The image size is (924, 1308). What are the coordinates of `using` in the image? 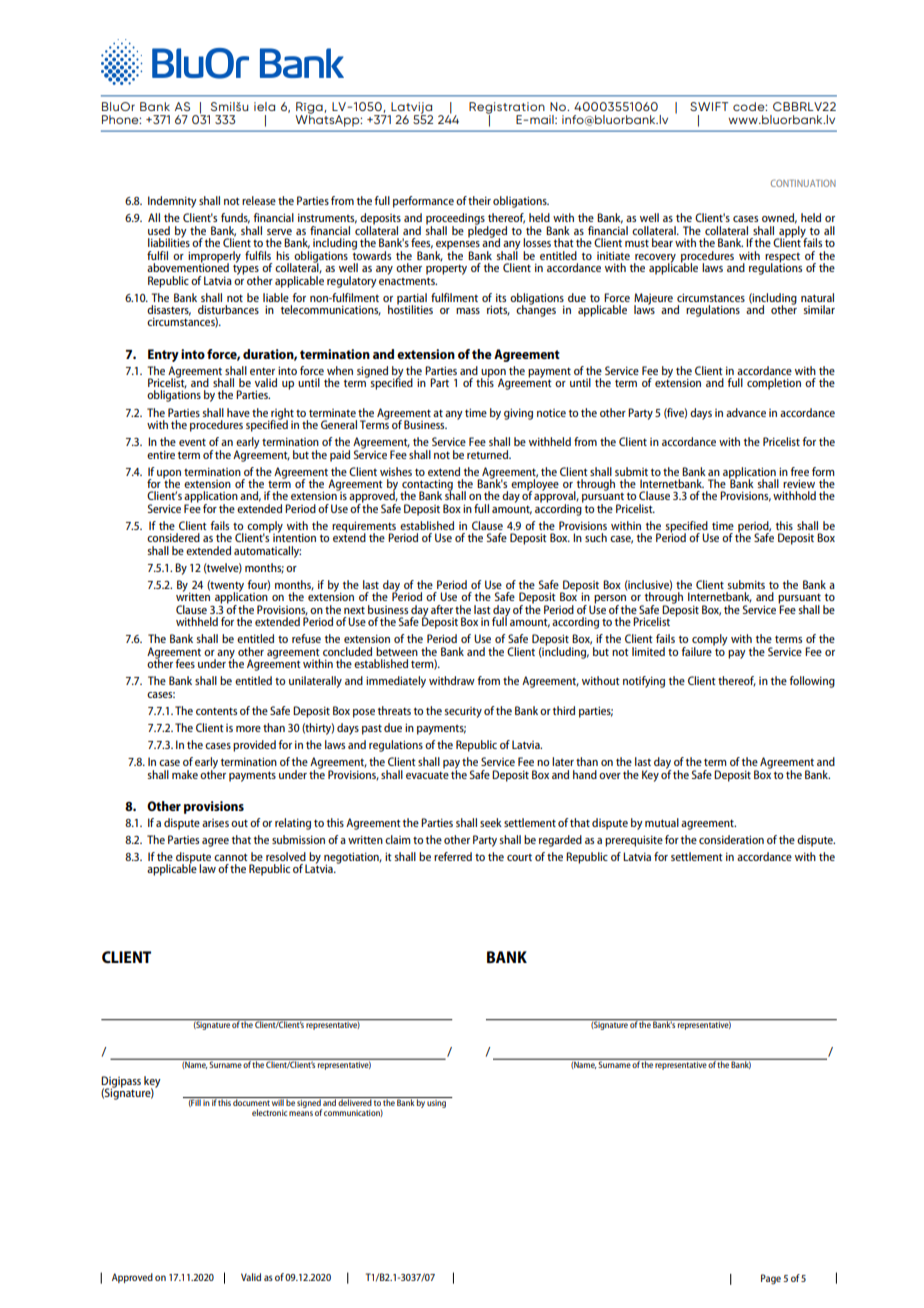 It's located at (437, 1102).
